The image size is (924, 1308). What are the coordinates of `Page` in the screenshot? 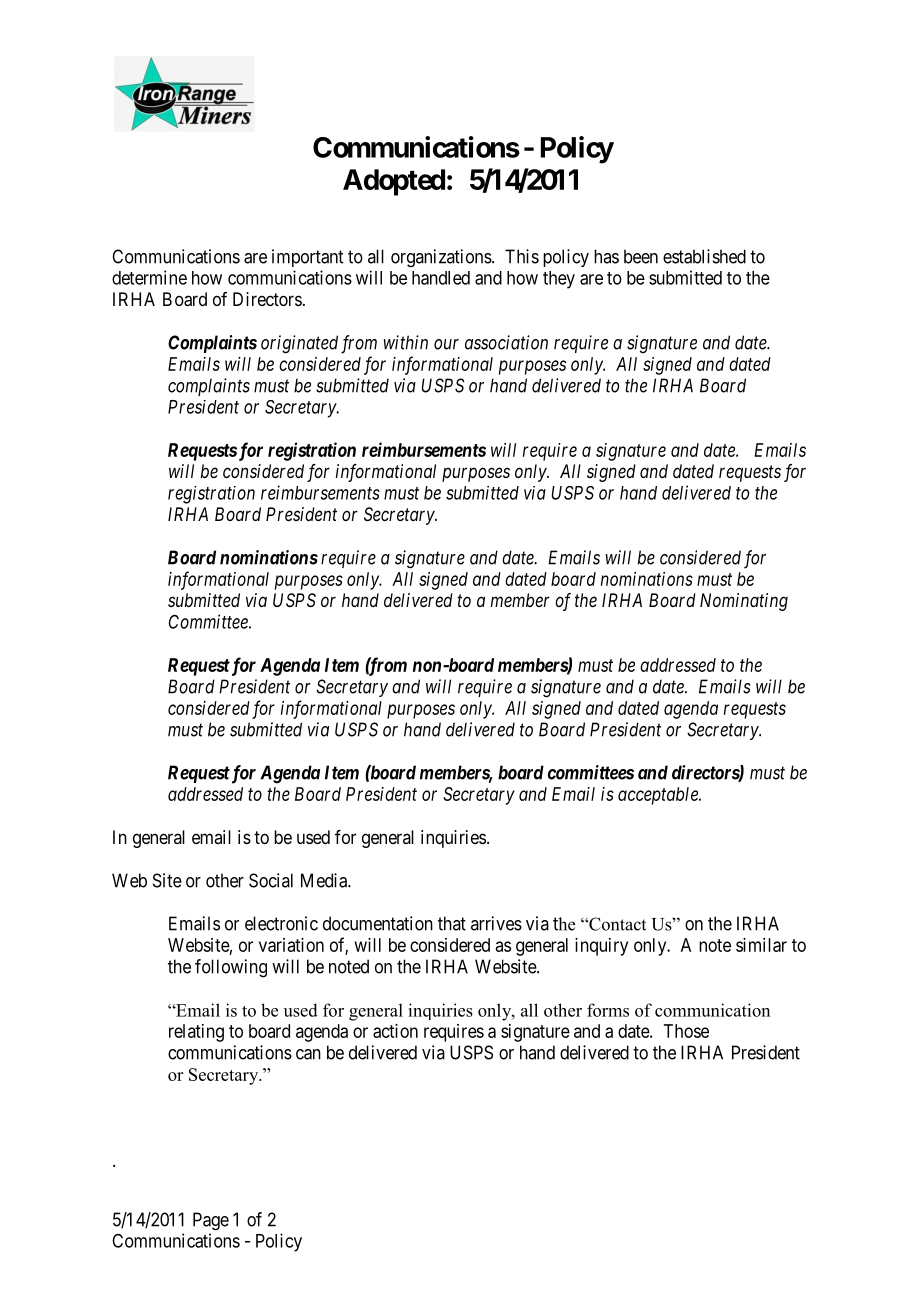 It's located at (211, 1221).
